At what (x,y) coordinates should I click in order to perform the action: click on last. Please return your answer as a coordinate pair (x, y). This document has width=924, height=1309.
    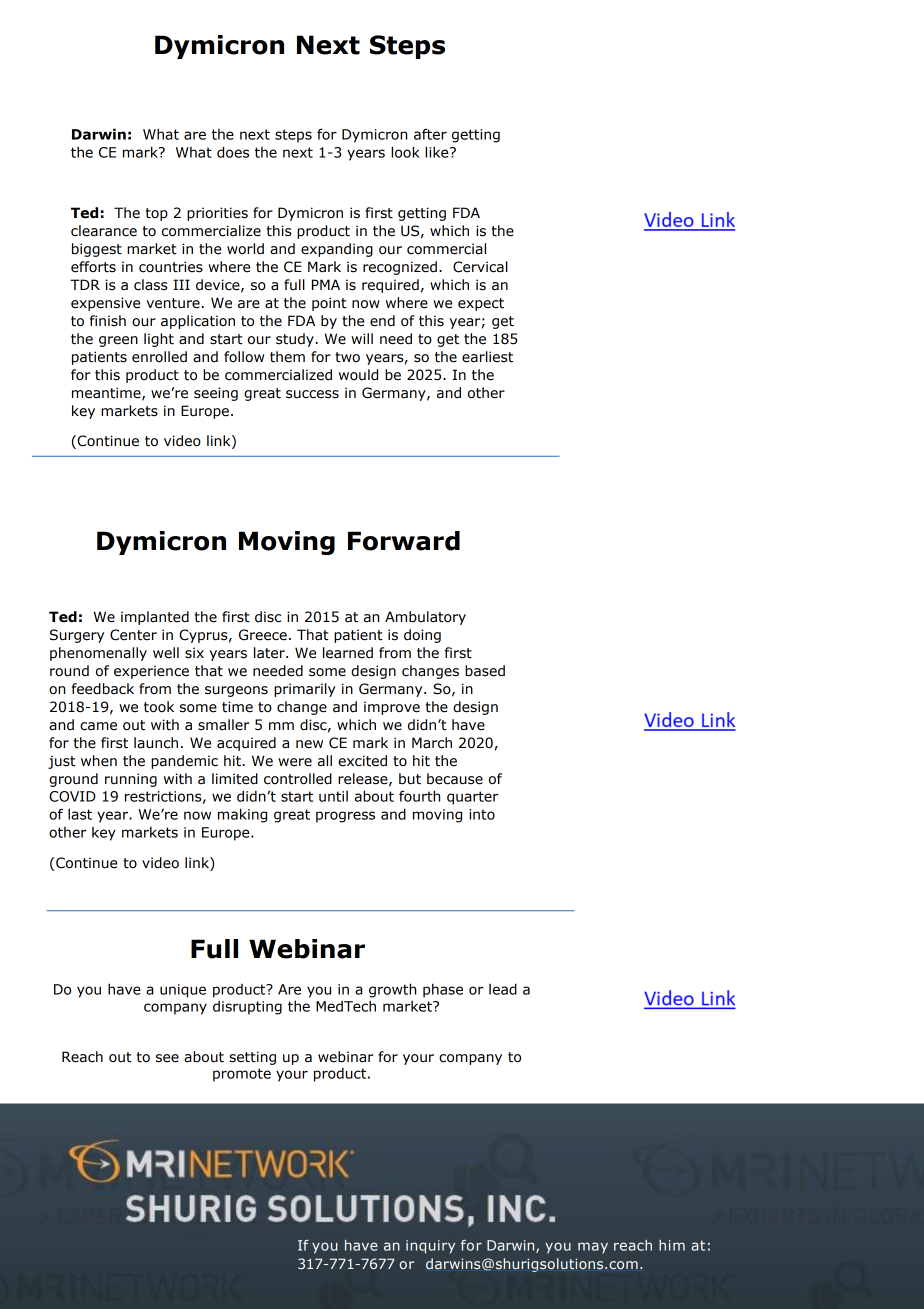
    Looking at the image, I should click on (80, 814).
